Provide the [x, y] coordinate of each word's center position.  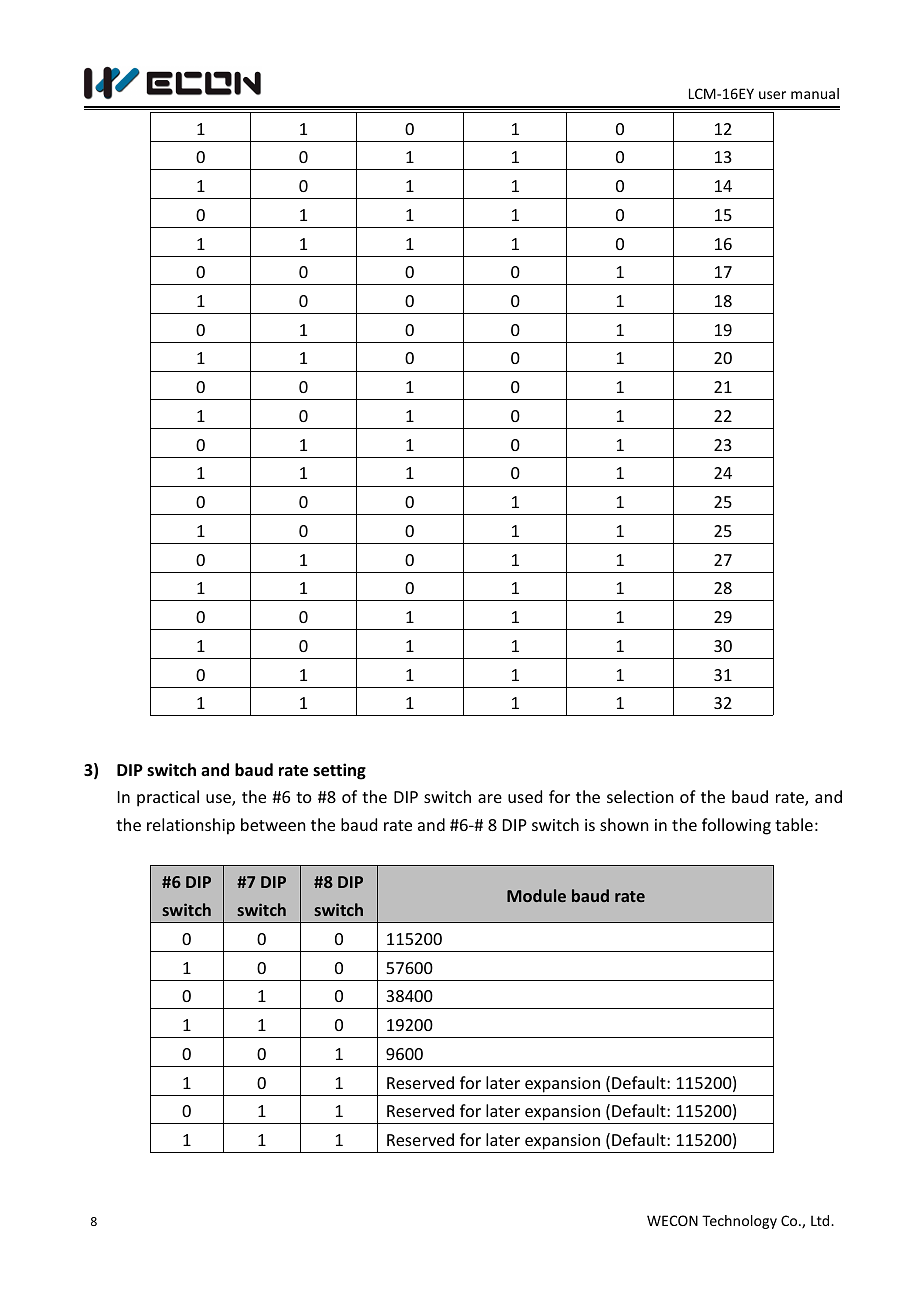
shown [624, 824]
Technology [739, 1222]
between [273, 824]
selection [640, 796]
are [490, 798]
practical [168, 798]
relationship [191, 826]
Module [536, 895]
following [736, 826]
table [794, 824]
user [772, 95]
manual [815, 93]
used [525, 796]
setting [339, 771]
